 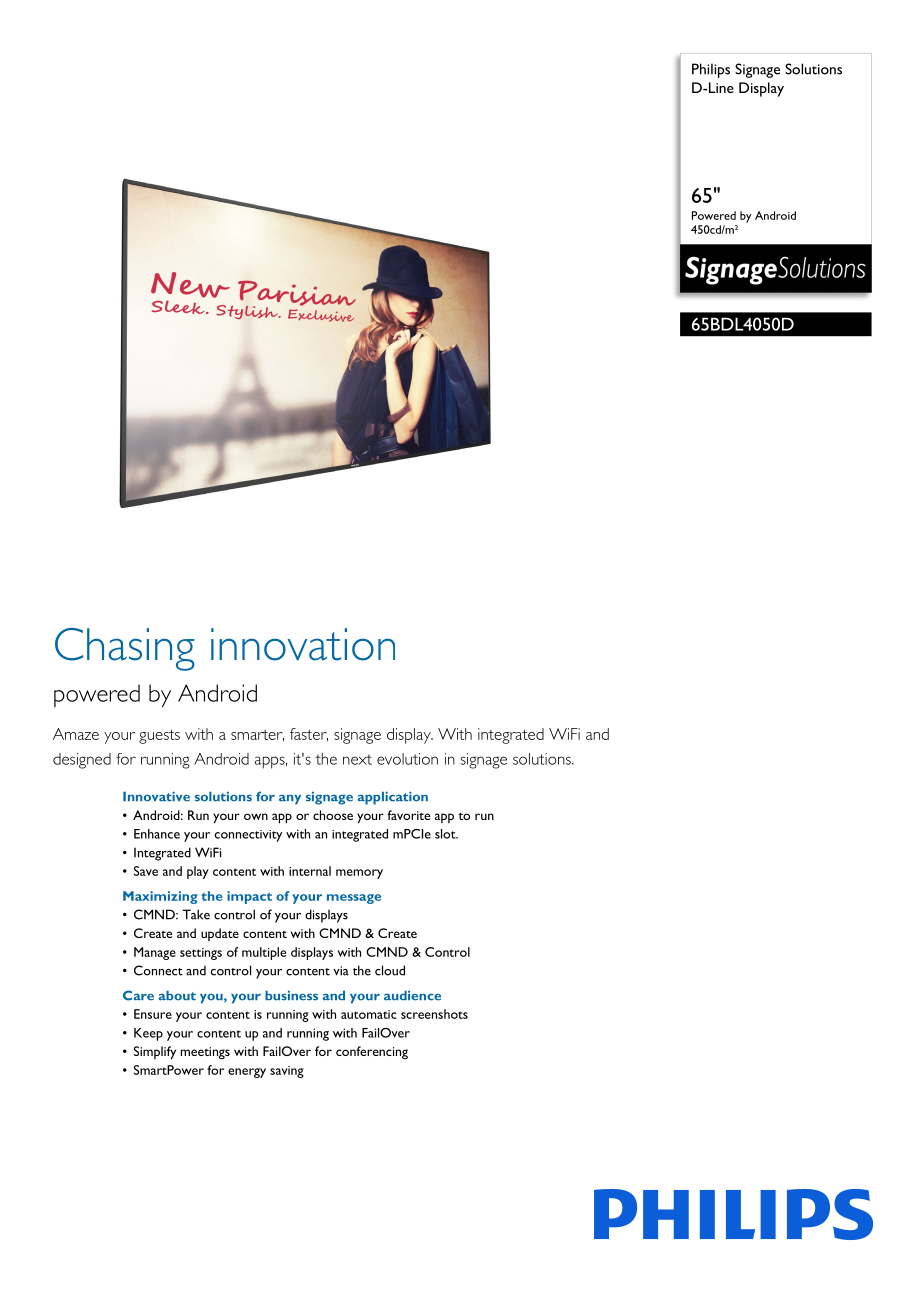 I want to click on Philips, so click(x=711, y=70).
